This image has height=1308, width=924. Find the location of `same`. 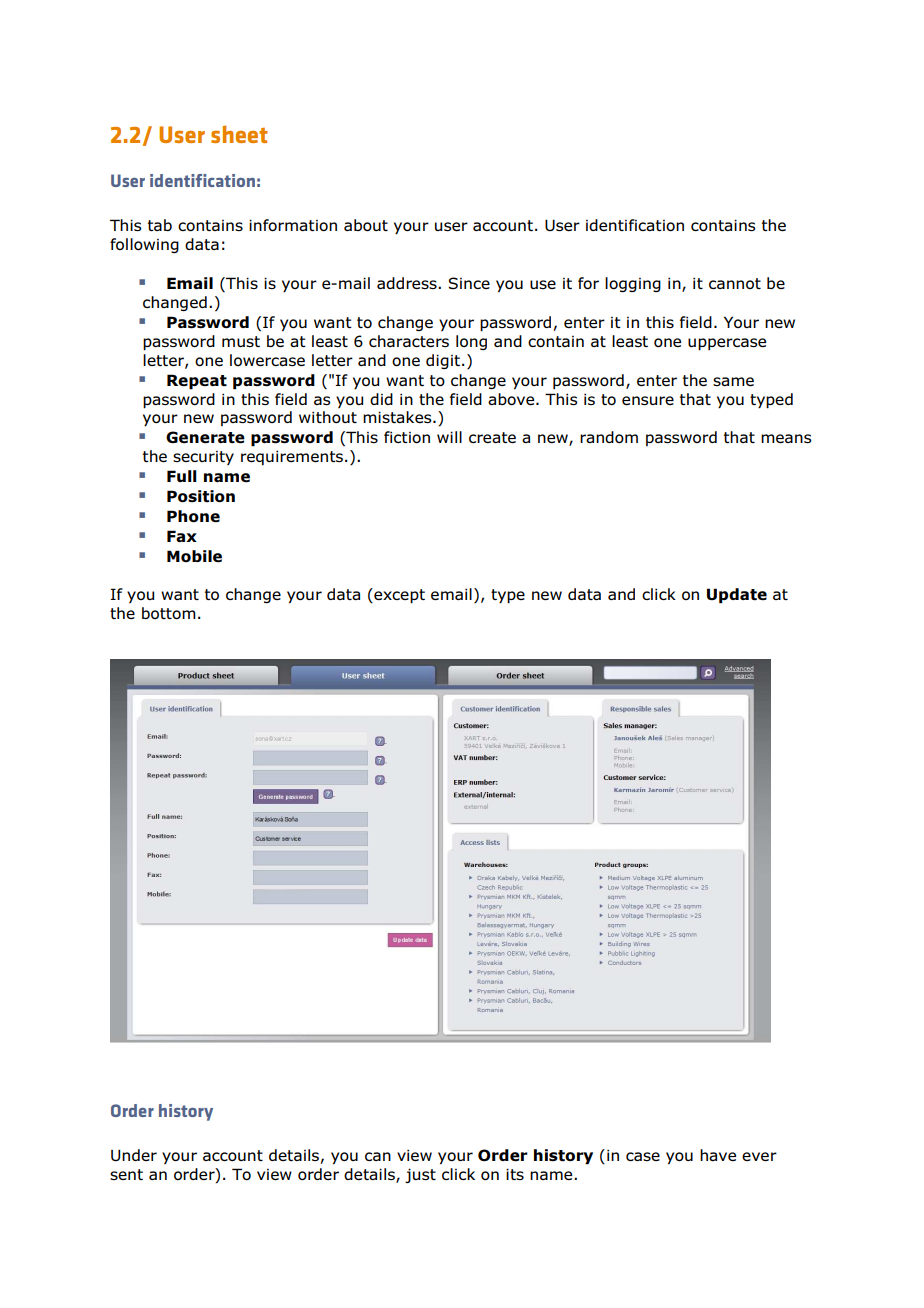

same is located at coordinates (733, 381).
